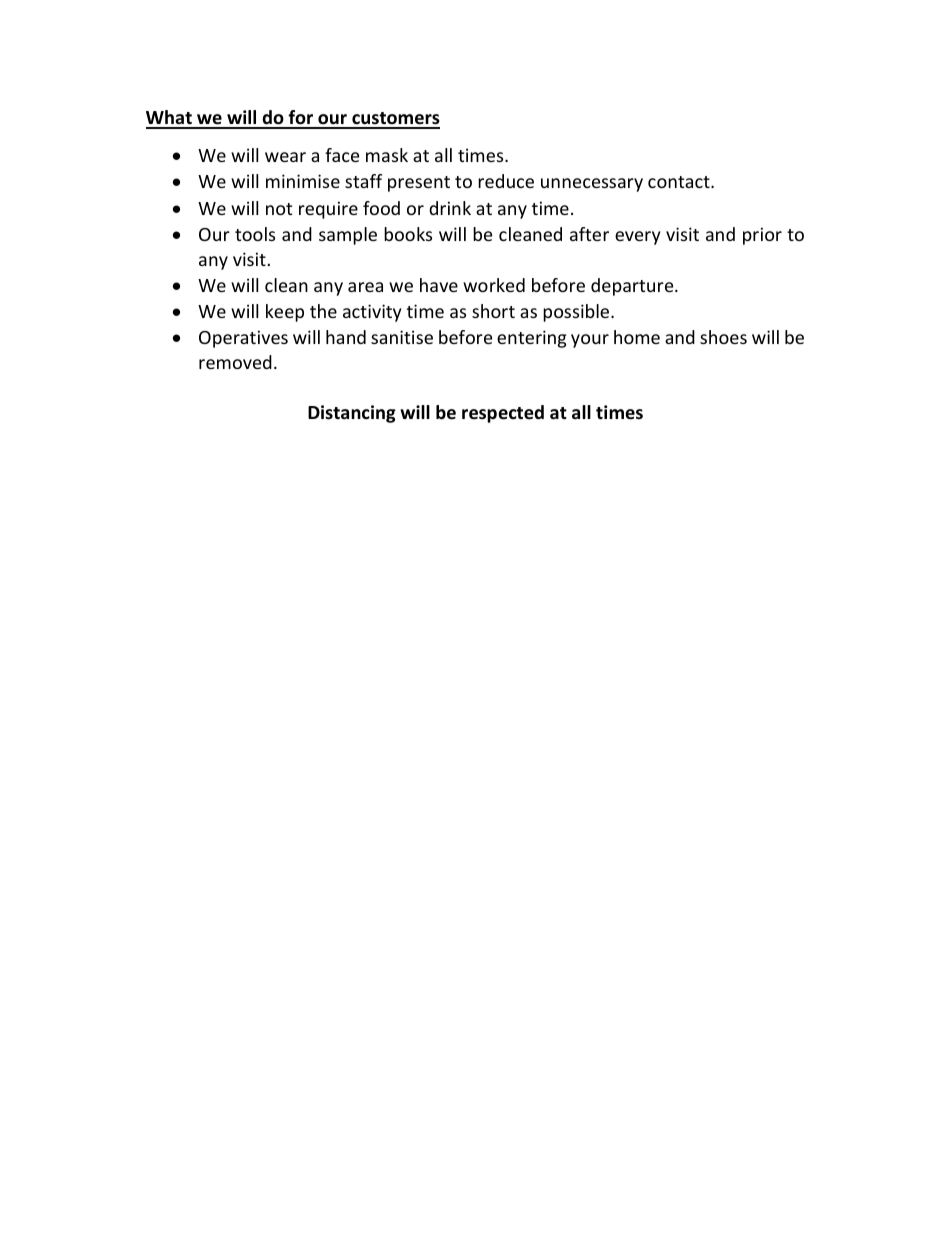 The image size is (952, 1233). I want to click on area, so click(365, 287).
